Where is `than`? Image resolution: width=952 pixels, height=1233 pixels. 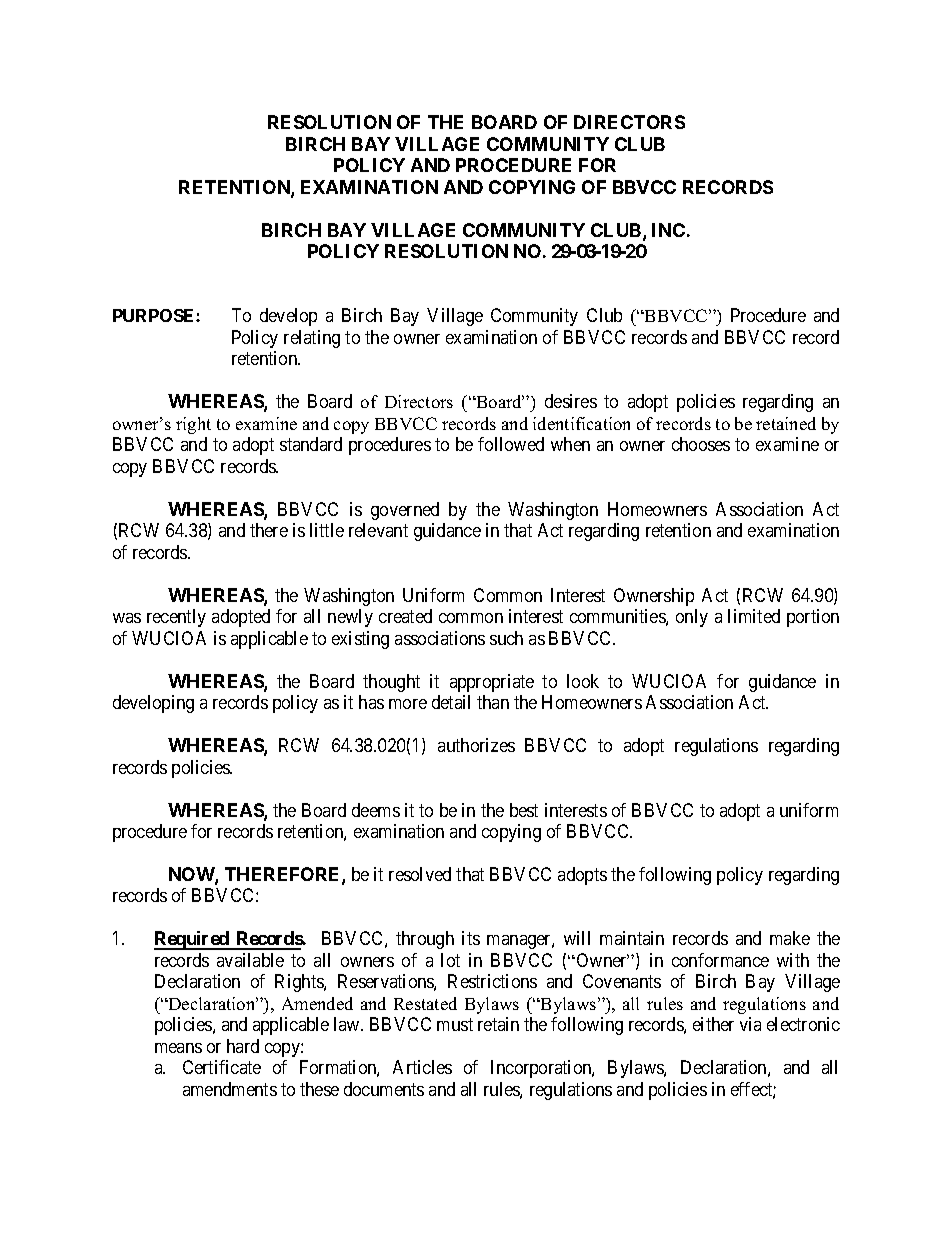
than is located at coordinates (493, 702).
